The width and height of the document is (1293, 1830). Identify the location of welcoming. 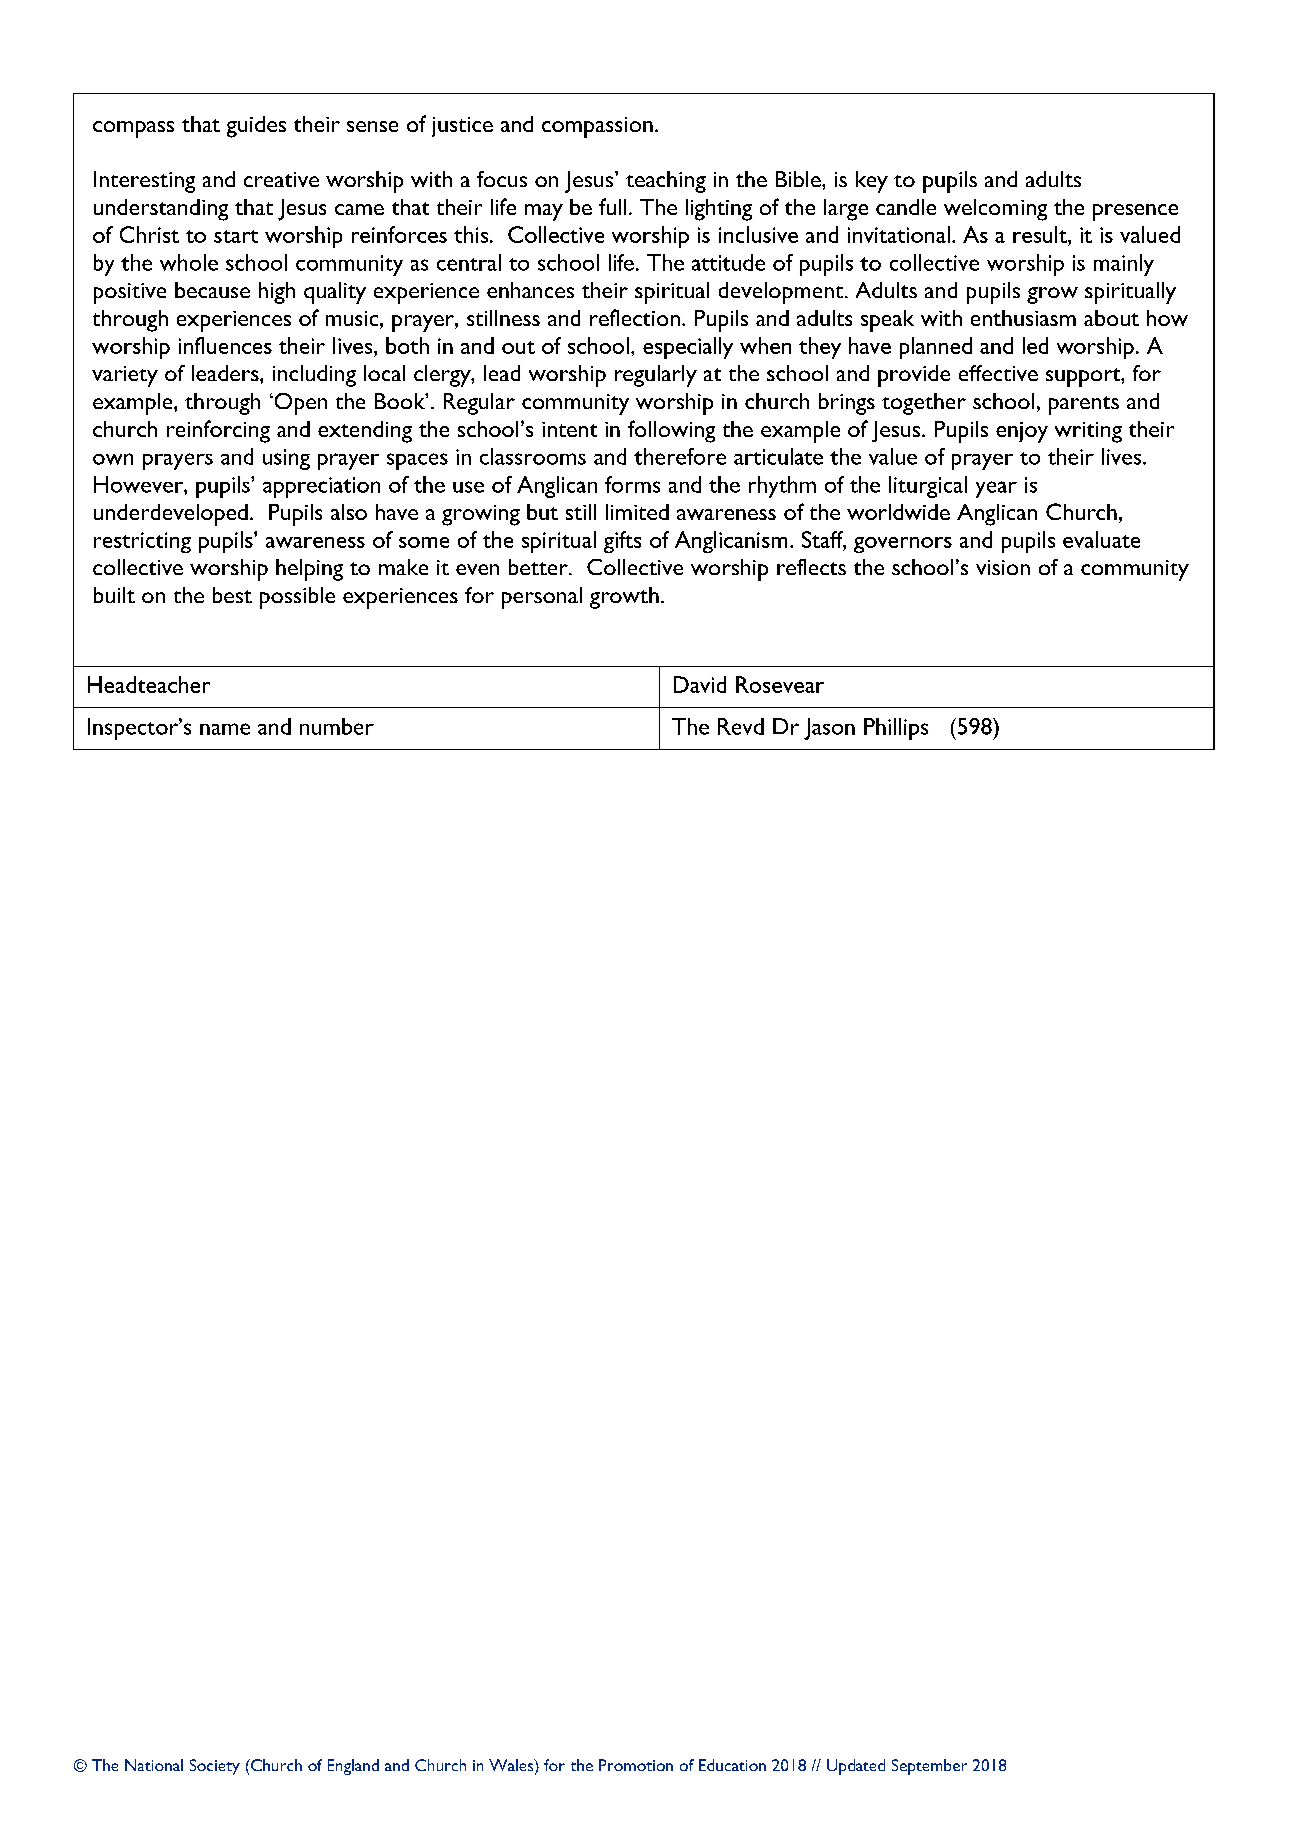
(995, 210).
